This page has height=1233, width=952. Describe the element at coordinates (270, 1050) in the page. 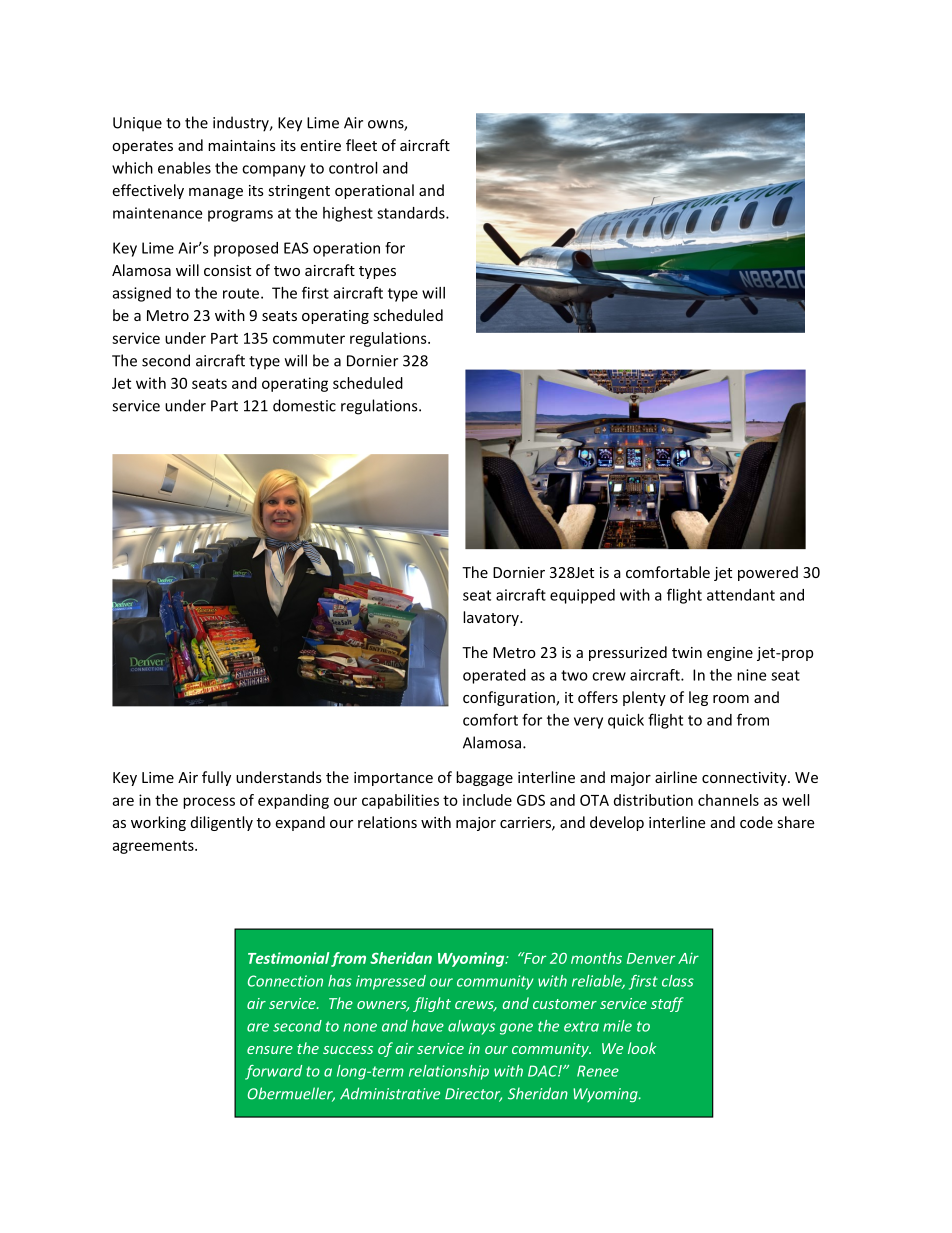

I see `ensure` at that location.
